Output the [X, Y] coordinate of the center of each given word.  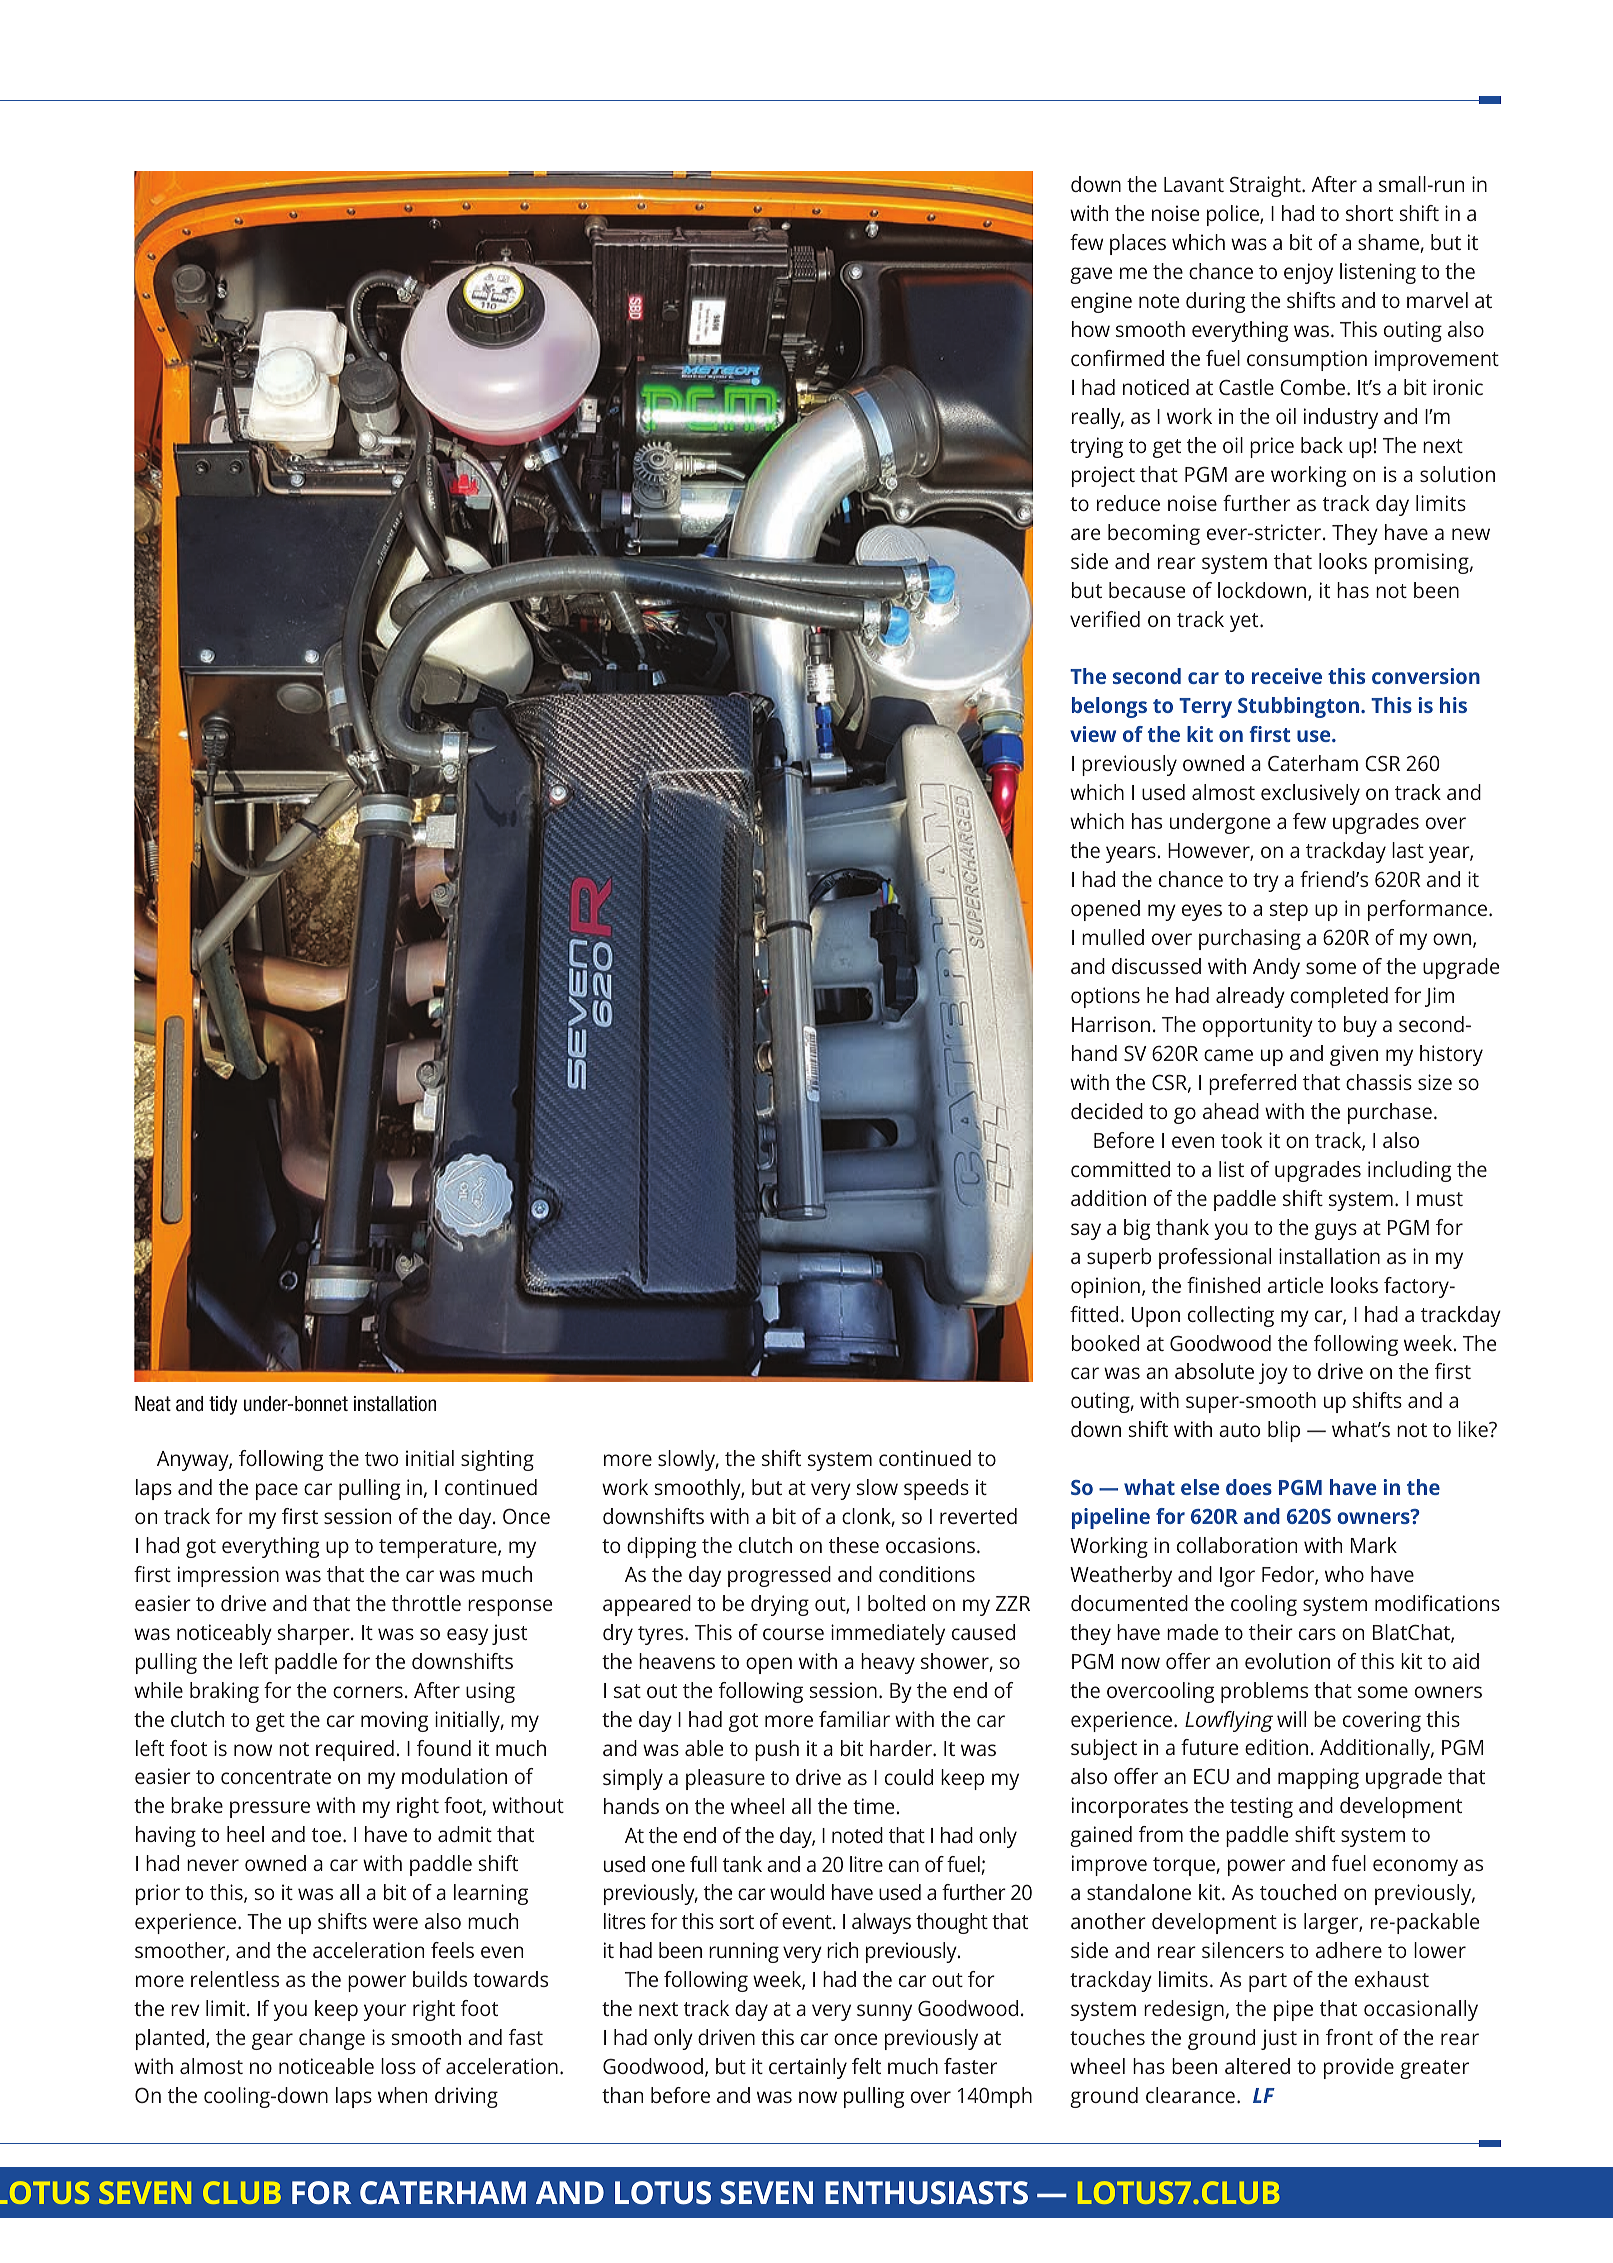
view [1093, 734]
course [793, 1634]
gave [1091, 275]
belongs [1109, 707]
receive [1287, 676]
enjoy [1308, 273]
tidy [223, 1405]
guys [1336, 1231]
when [402, 2095]
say [1086, 1231]
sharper [315, 1634]
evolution [1287, 1661]
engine [1101, 302]
